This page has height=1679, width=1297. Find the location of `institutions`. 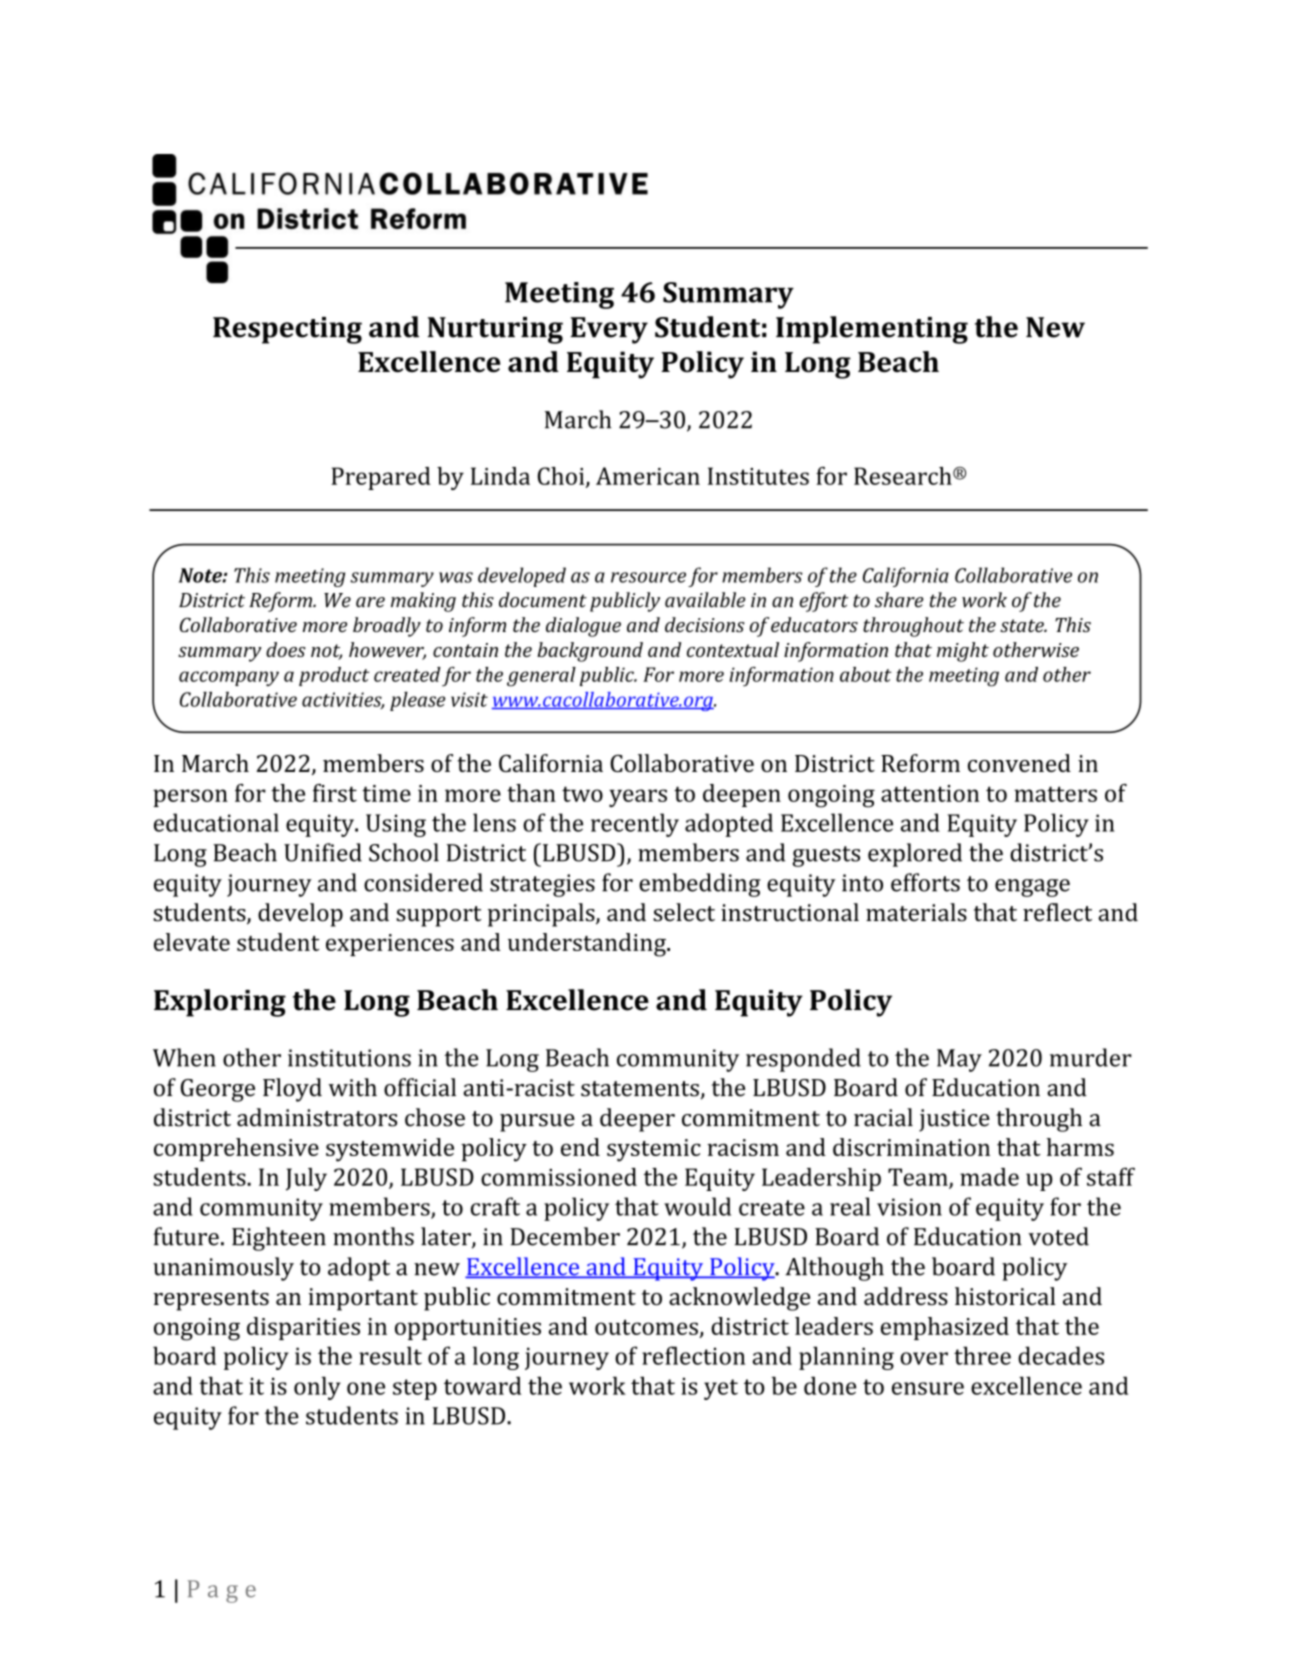

institutions is located at coordinates (349, 1058).
